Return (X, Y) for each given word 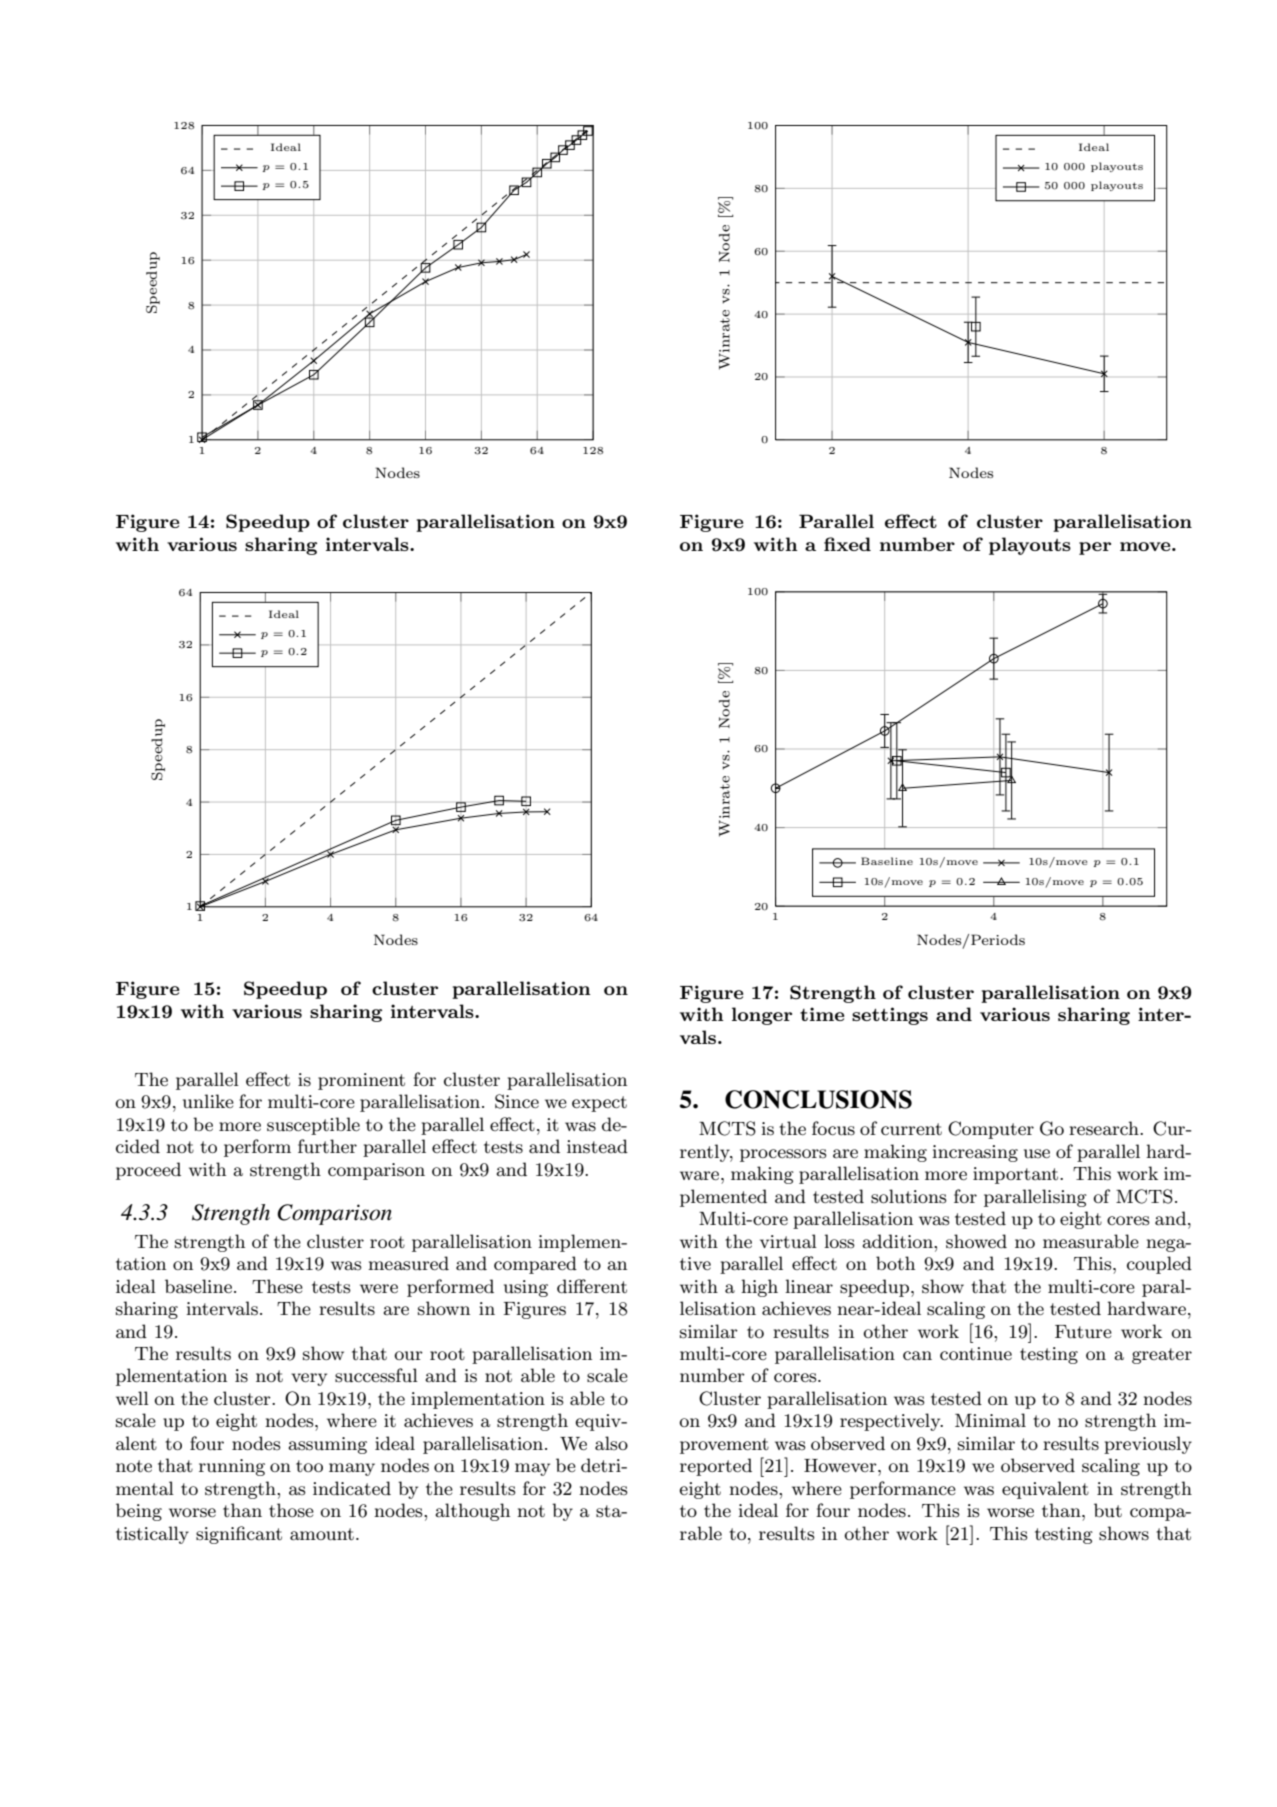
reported (716, 1467)
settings (890, 1016)
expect (599, 1104)
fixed (847, 544)
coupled (1159, 1265)
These (277, 1286)
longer (762, 1016)
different (592, 1286)
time (822, 1014)
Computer (991, 1130)
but (1108, 1510)
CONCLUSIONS (818, 1099)
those (291, 1510)
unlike (208, 1101)
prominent (361, 1081)
